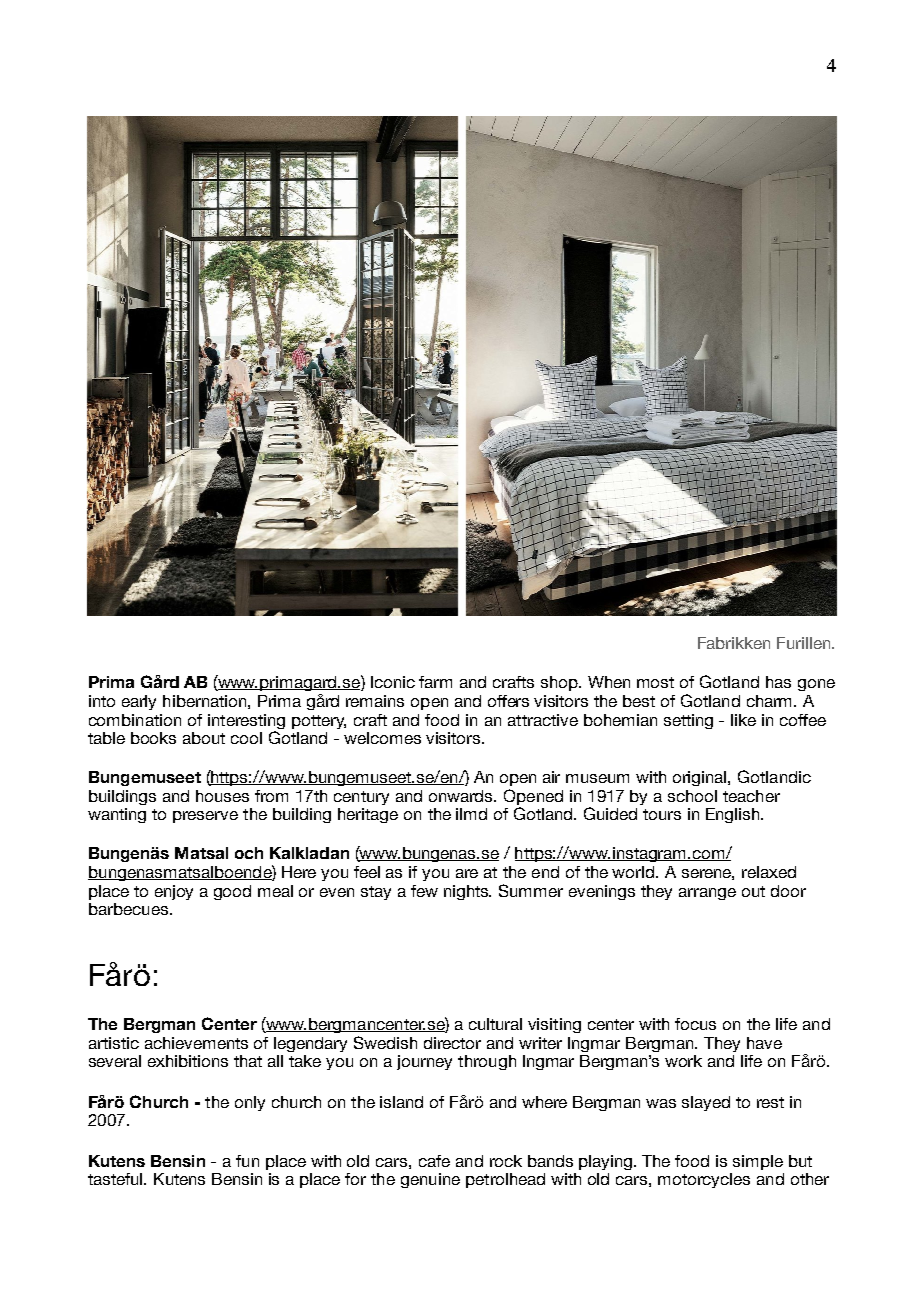 This screenshot has width=924, height=1308. Describe the element at coordinates (130, 909) in the screenshot. I see `barbecues` at that location.
